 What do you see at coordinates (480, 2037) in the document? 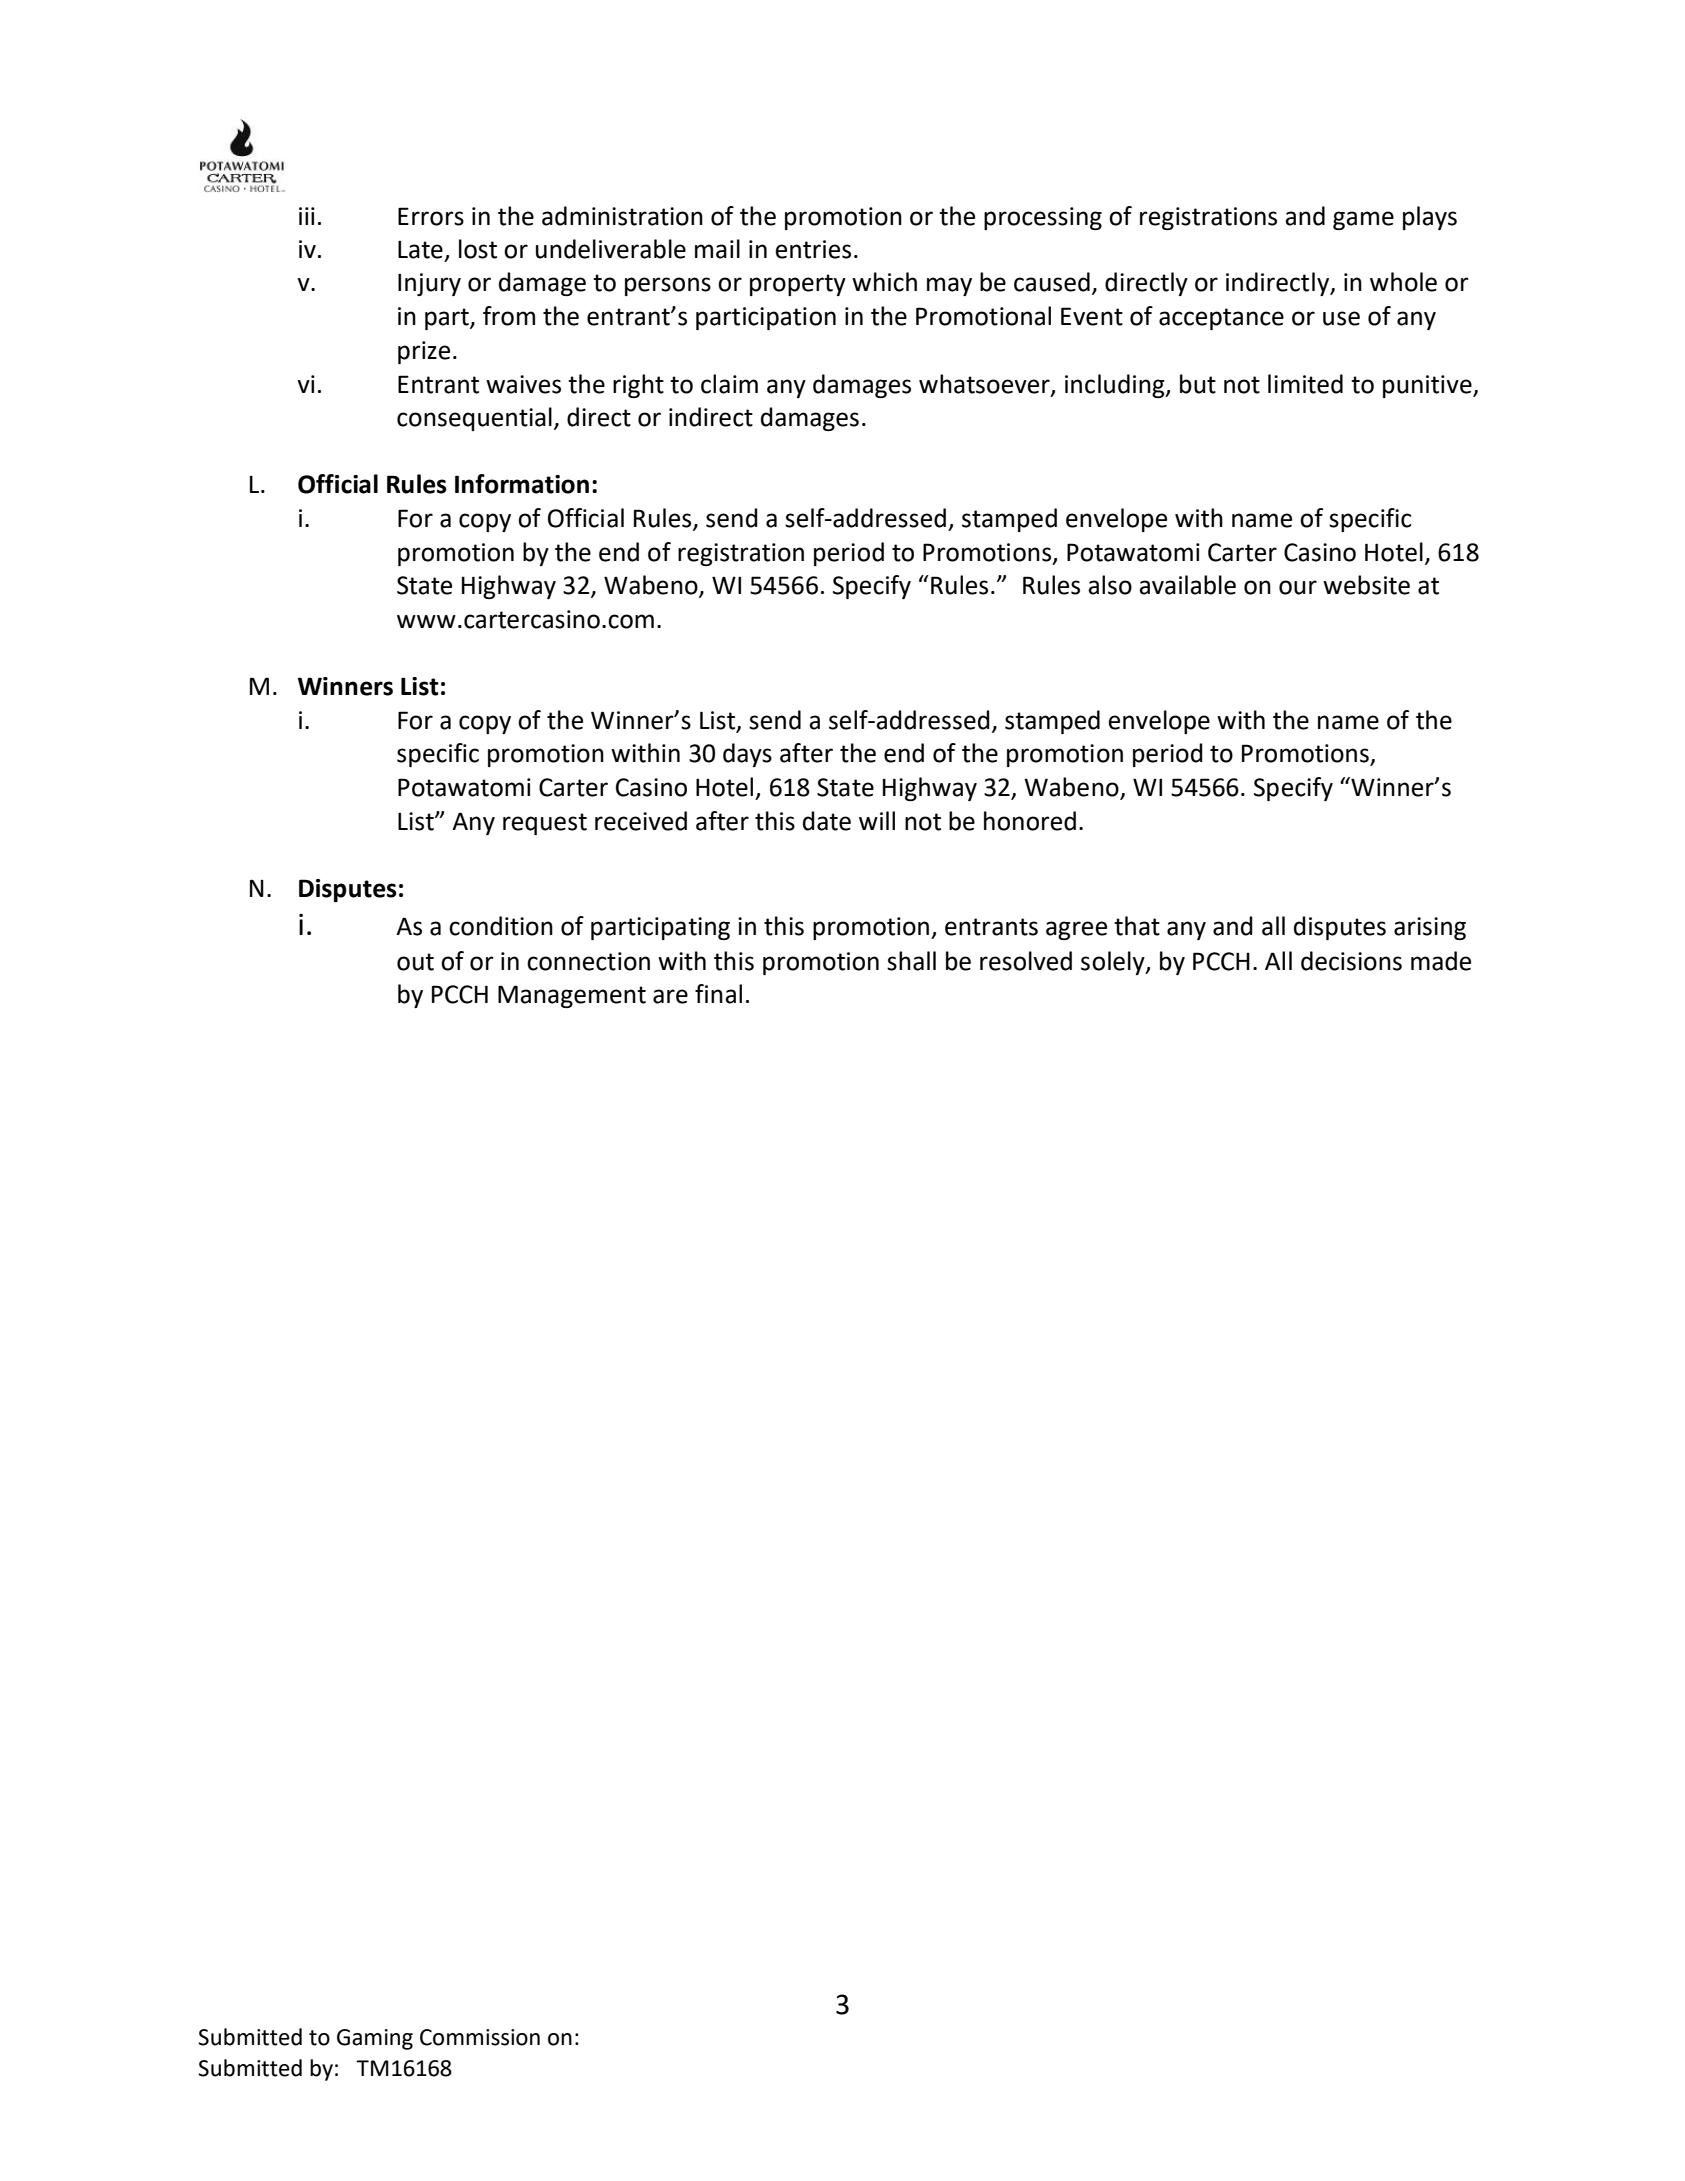
I see `Commission` at bounding box center [480, 2037].
